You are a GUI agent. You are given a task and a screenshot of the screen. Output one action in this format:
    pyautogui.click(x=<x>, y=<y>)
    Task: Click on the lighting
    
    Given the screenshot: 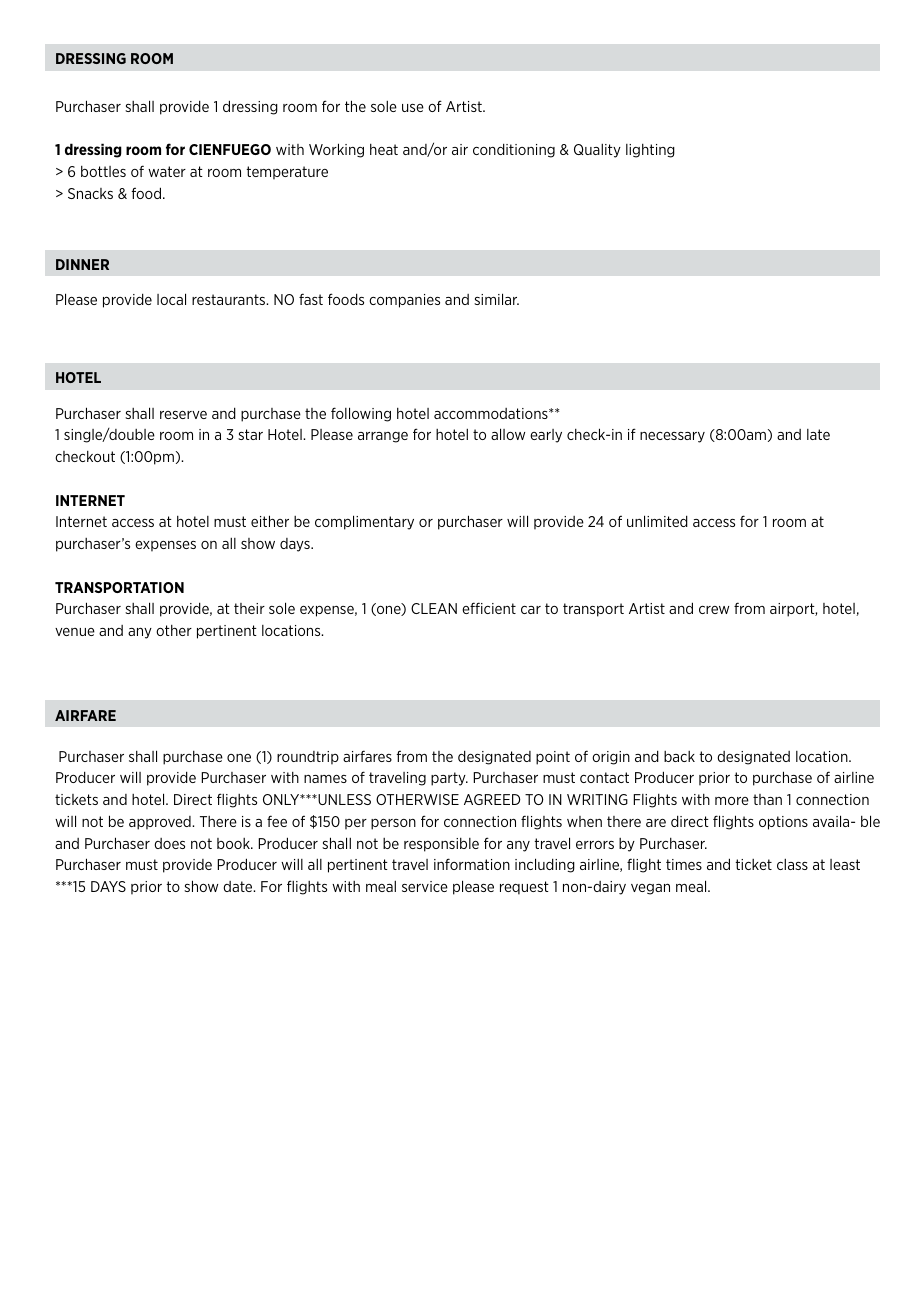 What is the action you would take?
    pyautogui.click(x=650, y=151)
